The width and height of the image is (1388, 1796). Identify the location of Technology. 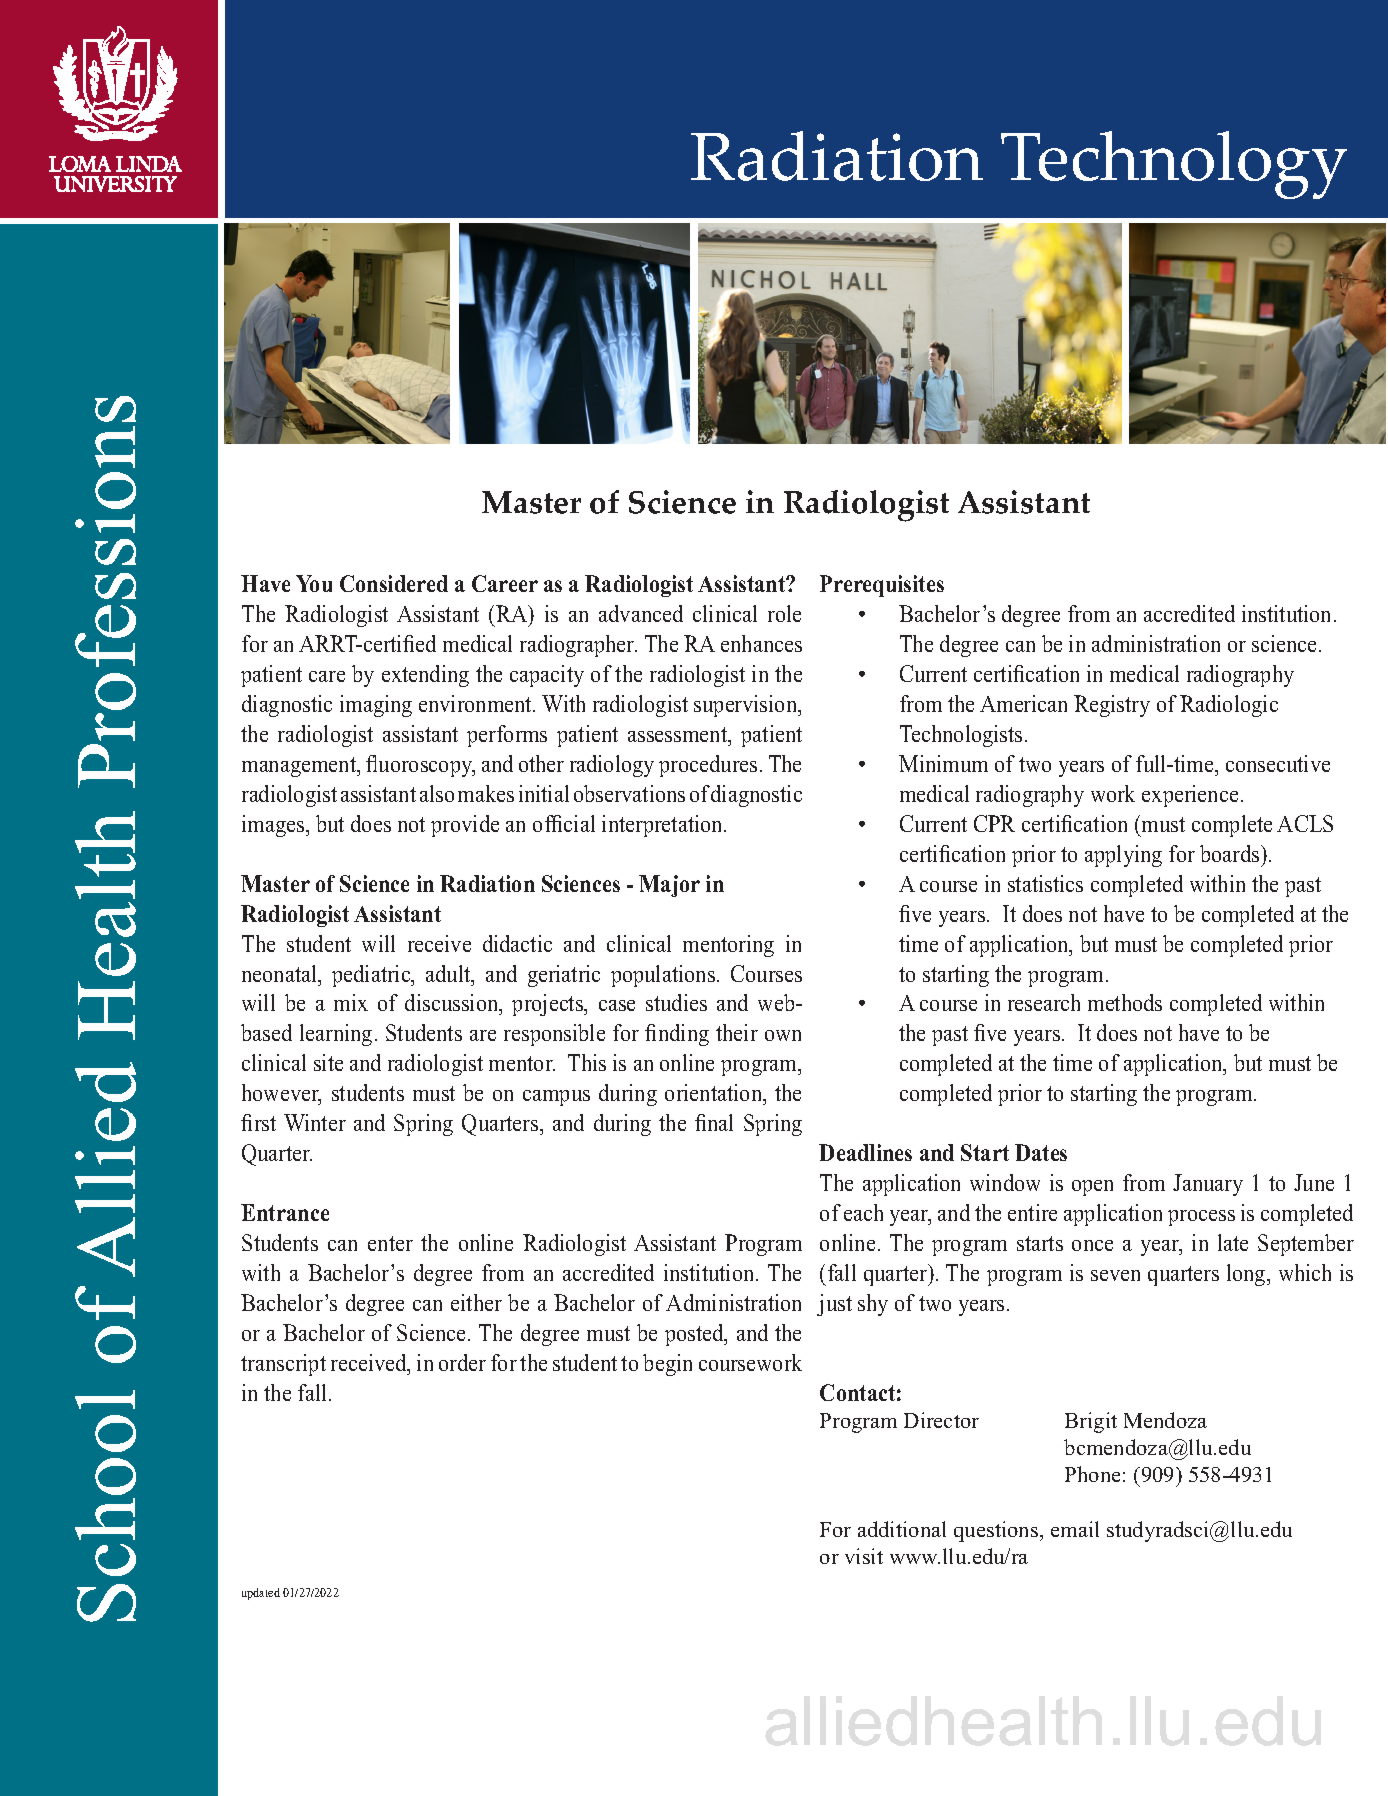
(1174, 165).
